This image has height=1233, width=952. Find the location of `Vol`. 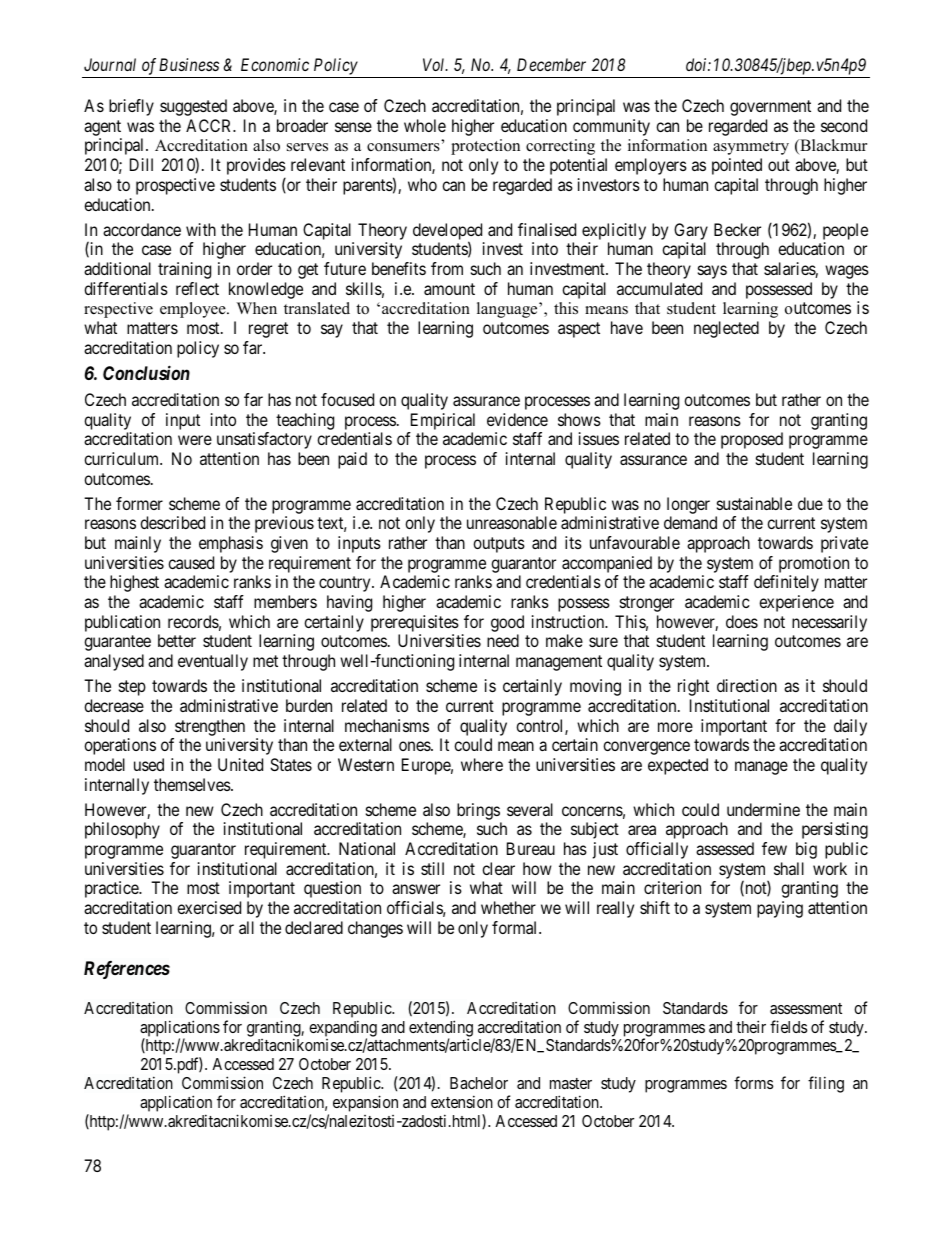

Vol is located at coordinates (435, 64).
